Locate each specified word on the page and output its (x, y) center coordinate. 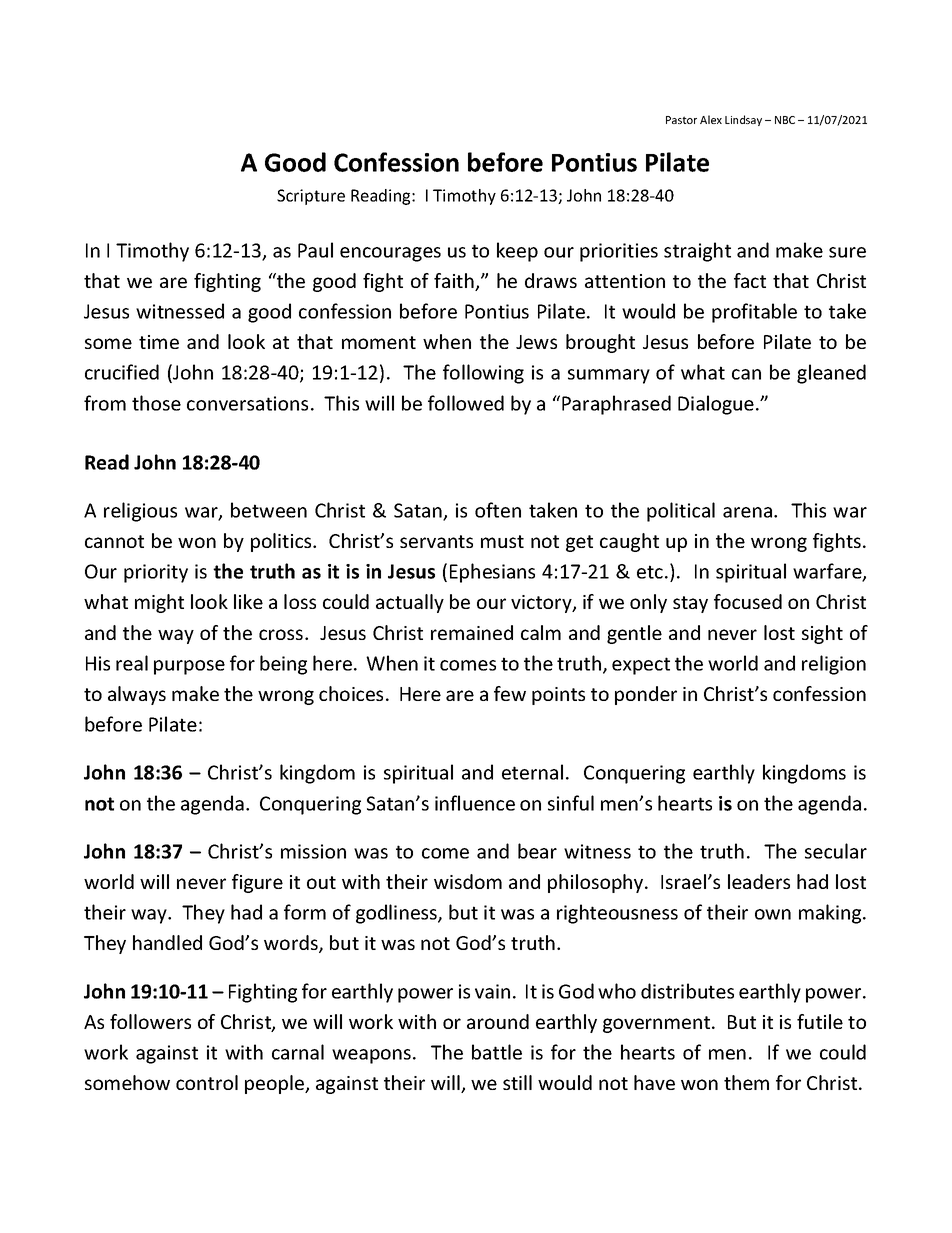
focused (748, 601)
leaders (759, 881)
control (207, 1082)
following (483, 374)
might (159, 603)
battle (497, 1052)
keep (517, 252)
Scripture (311, 197)
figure (257, 883)
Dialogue (716, 405)
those (156, 403)
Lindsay (743, 120)
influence (475, 803)
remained (472, 632)
